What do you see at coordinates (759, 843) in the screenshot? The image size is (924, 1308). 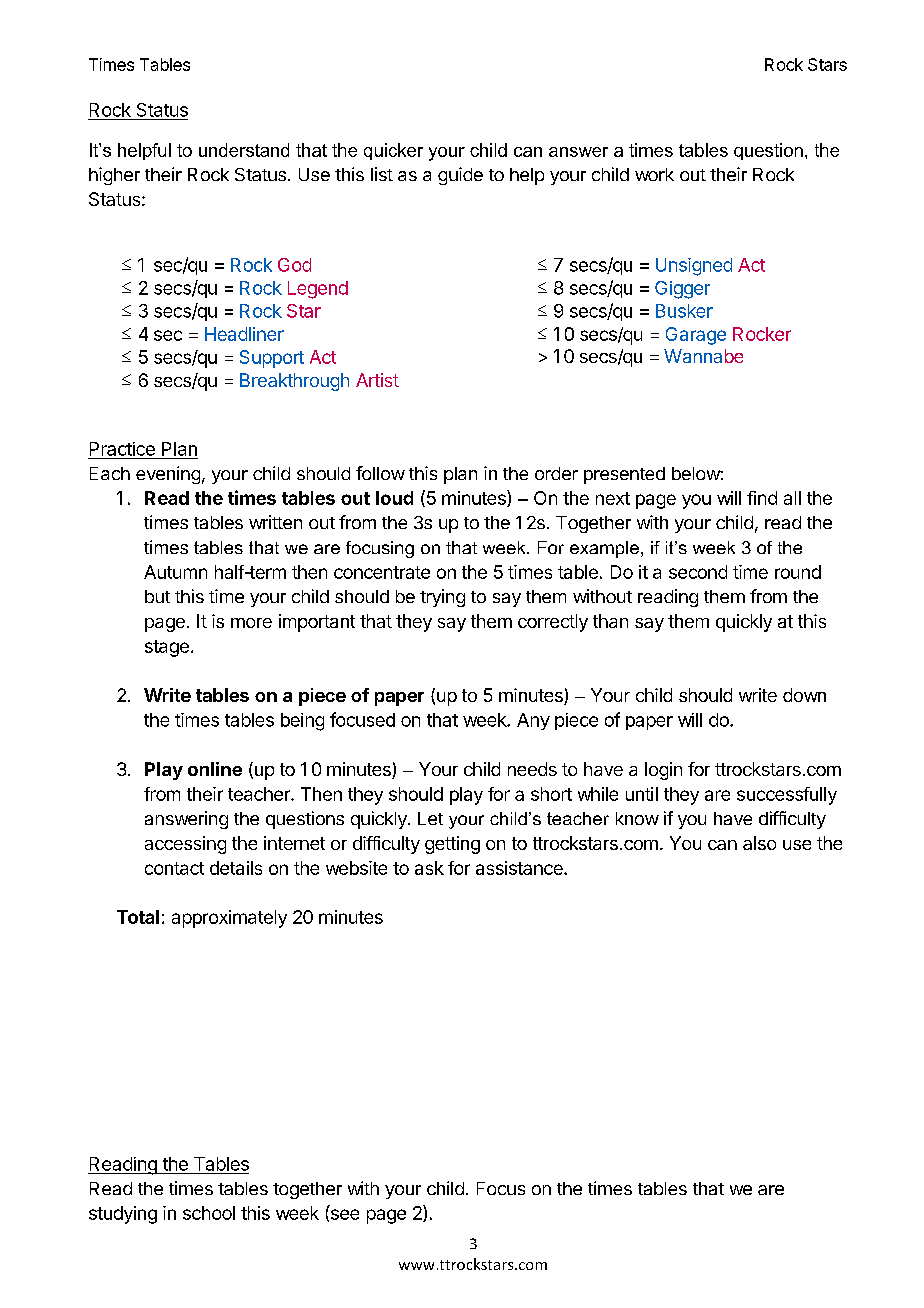 I see `also` at bounding box center [759, 843].
